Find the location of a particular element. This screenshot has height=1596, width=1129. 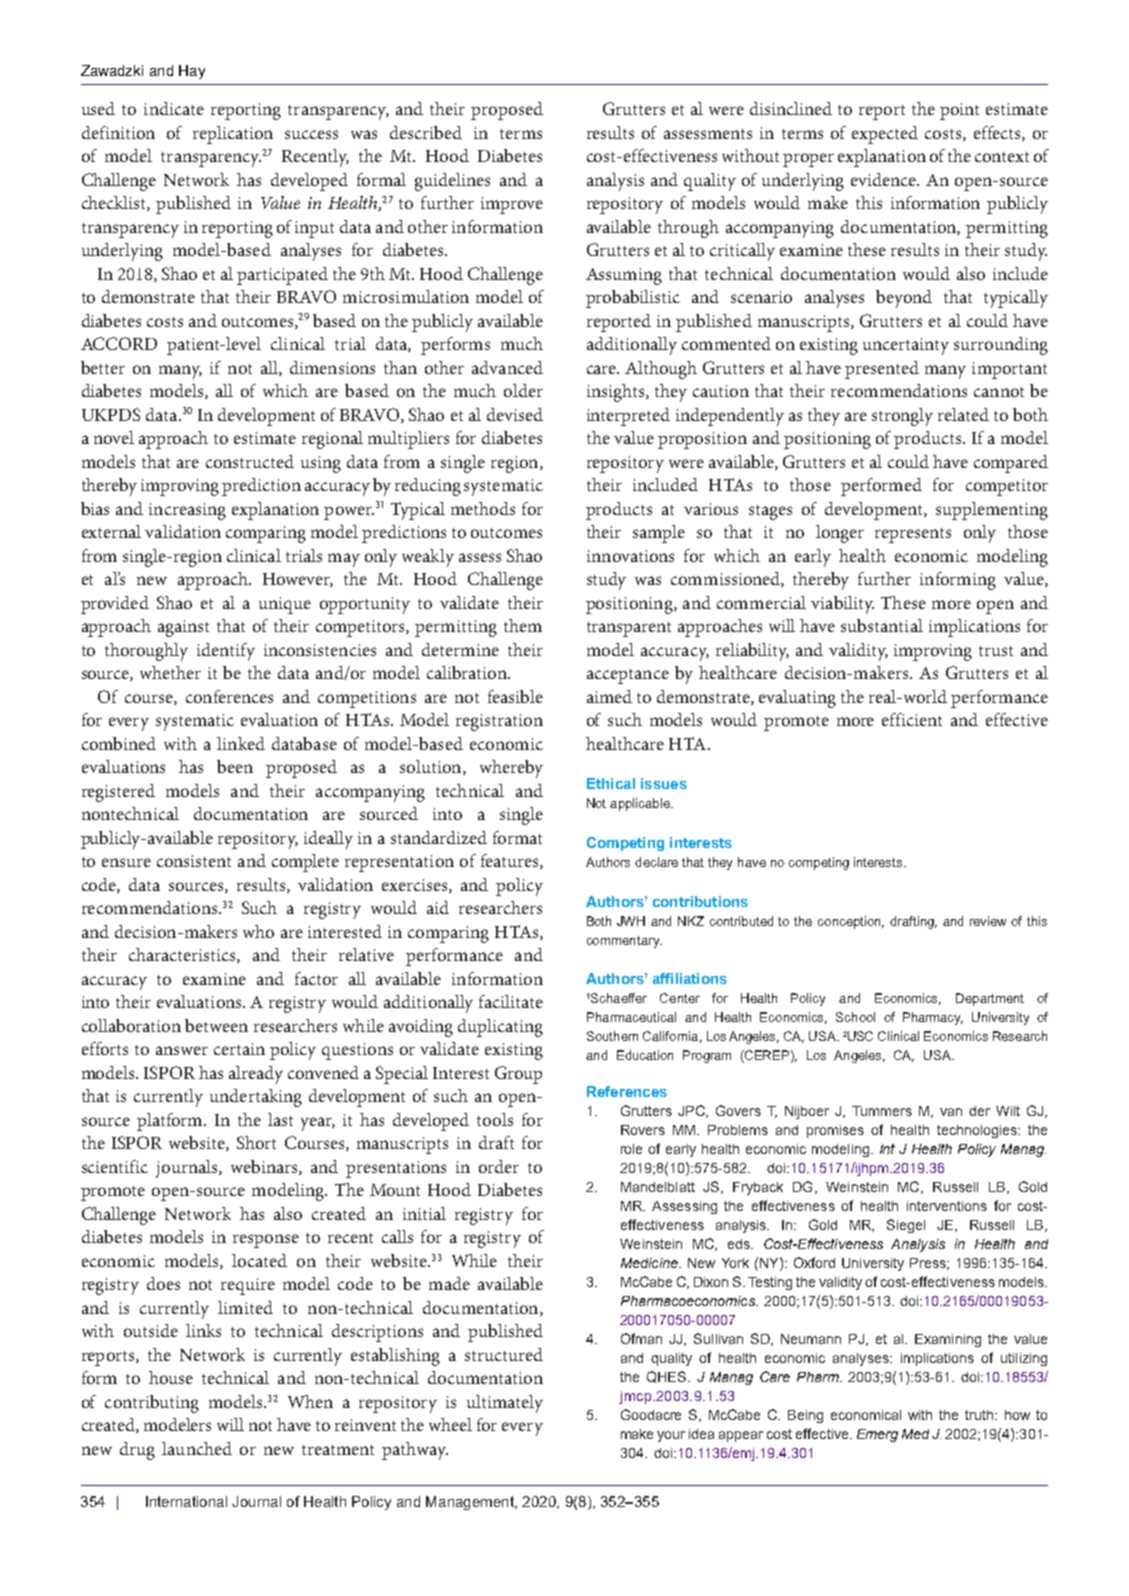

strongly is located at coordinates (902, 417).
